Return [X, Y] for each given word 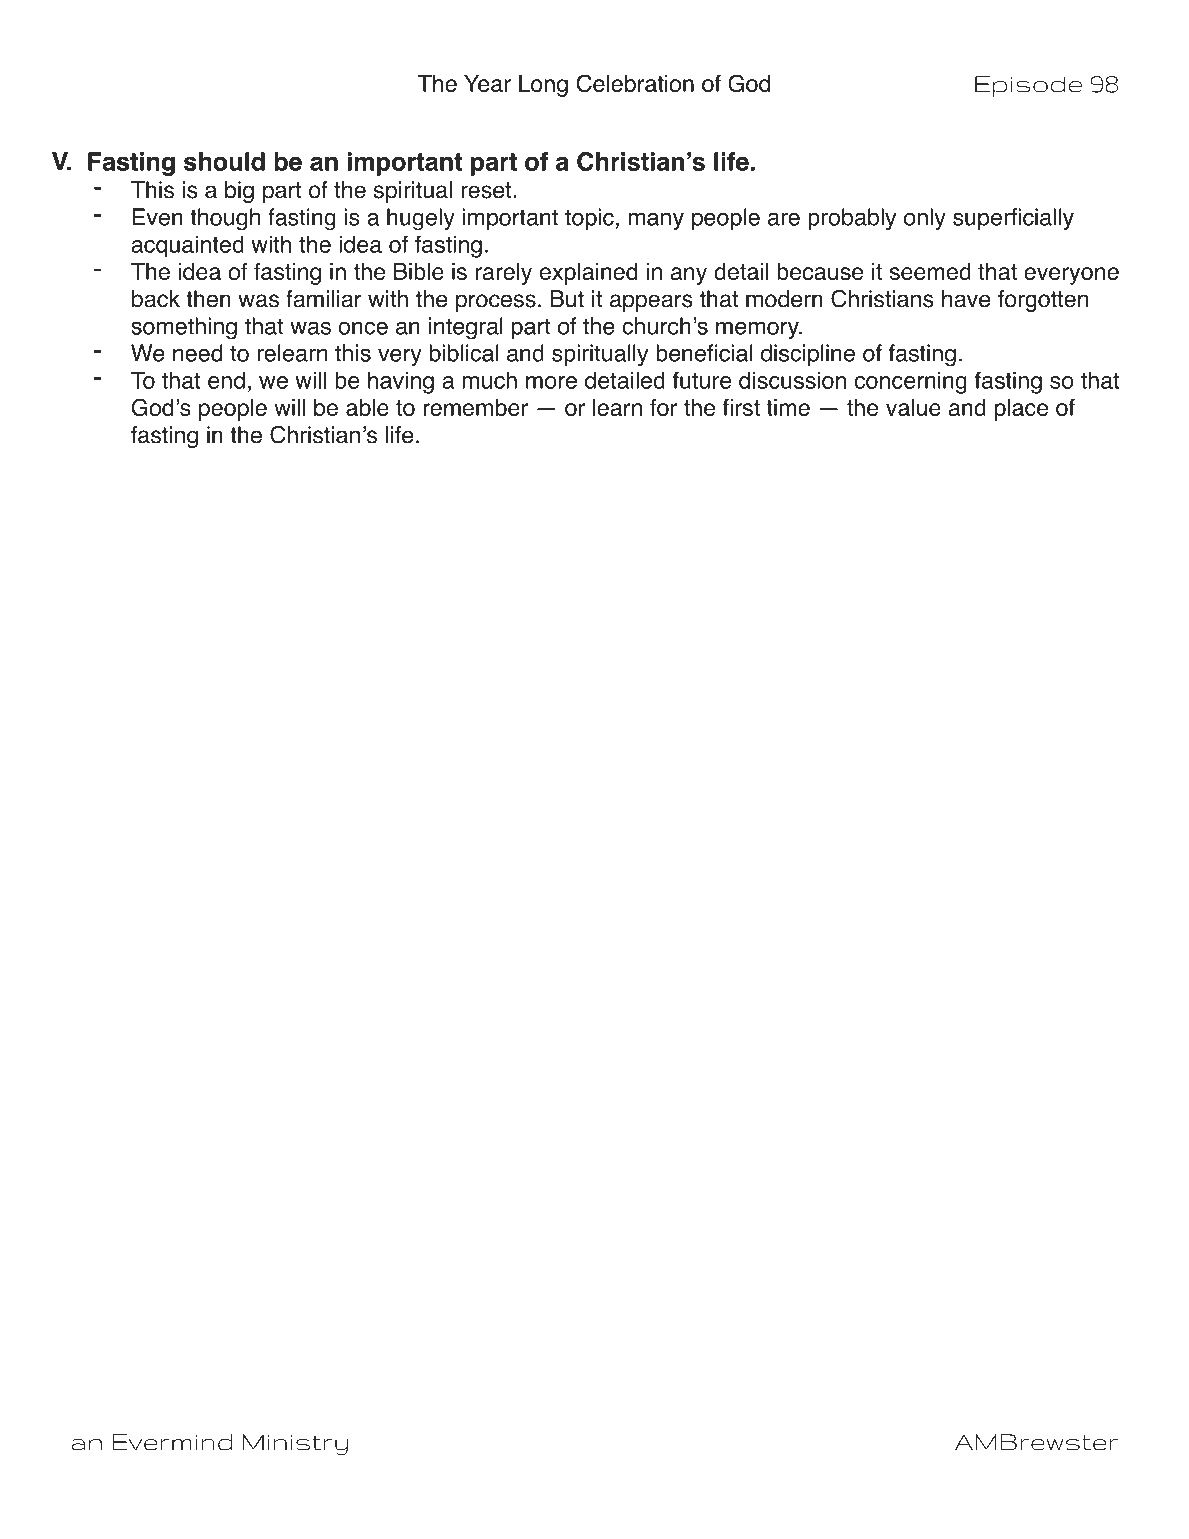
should [224, 161]
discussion [792, 380]
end [226, 380]
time [788, 407]
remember [475, 407]
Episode [1028, 86]
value [913, 407]
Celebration [635, 83]
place [1021, 410]
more [551, 382]
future [702, 380]
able [367, 407]
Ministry [295, 1444]
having [401, 382]
